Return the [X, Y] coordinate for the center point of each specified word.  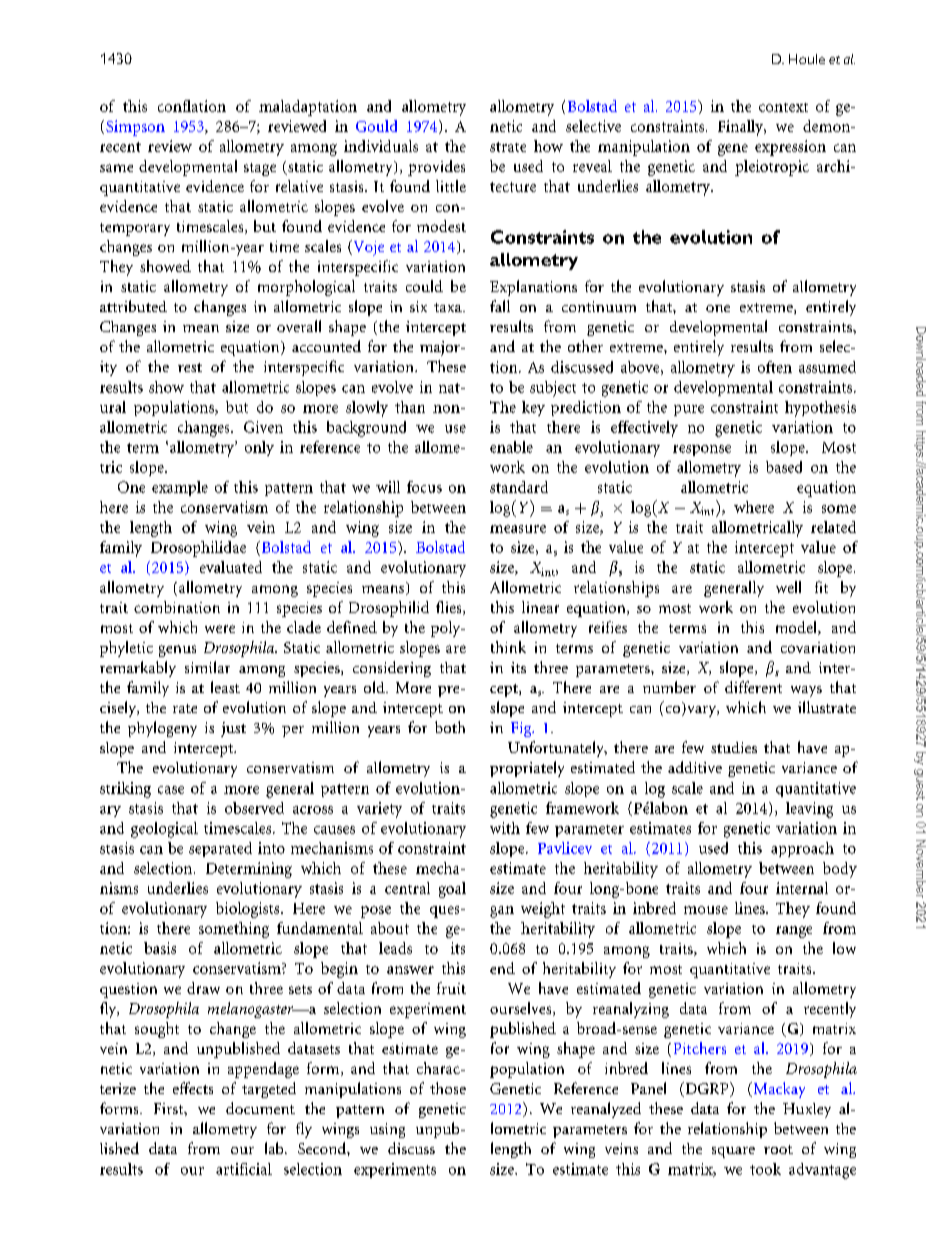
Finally [742, 128]
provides [436, 168]
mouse [706, 910]
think [508, 647]
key [533, 408]
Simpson [135, 128]
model [797, 628]
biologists [249, 910]
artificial [244, 1169]
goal [452, 890]
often [775, 367]
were [220, 629]
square [733, 1152]
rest [190, 367]
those [448, 1088]
